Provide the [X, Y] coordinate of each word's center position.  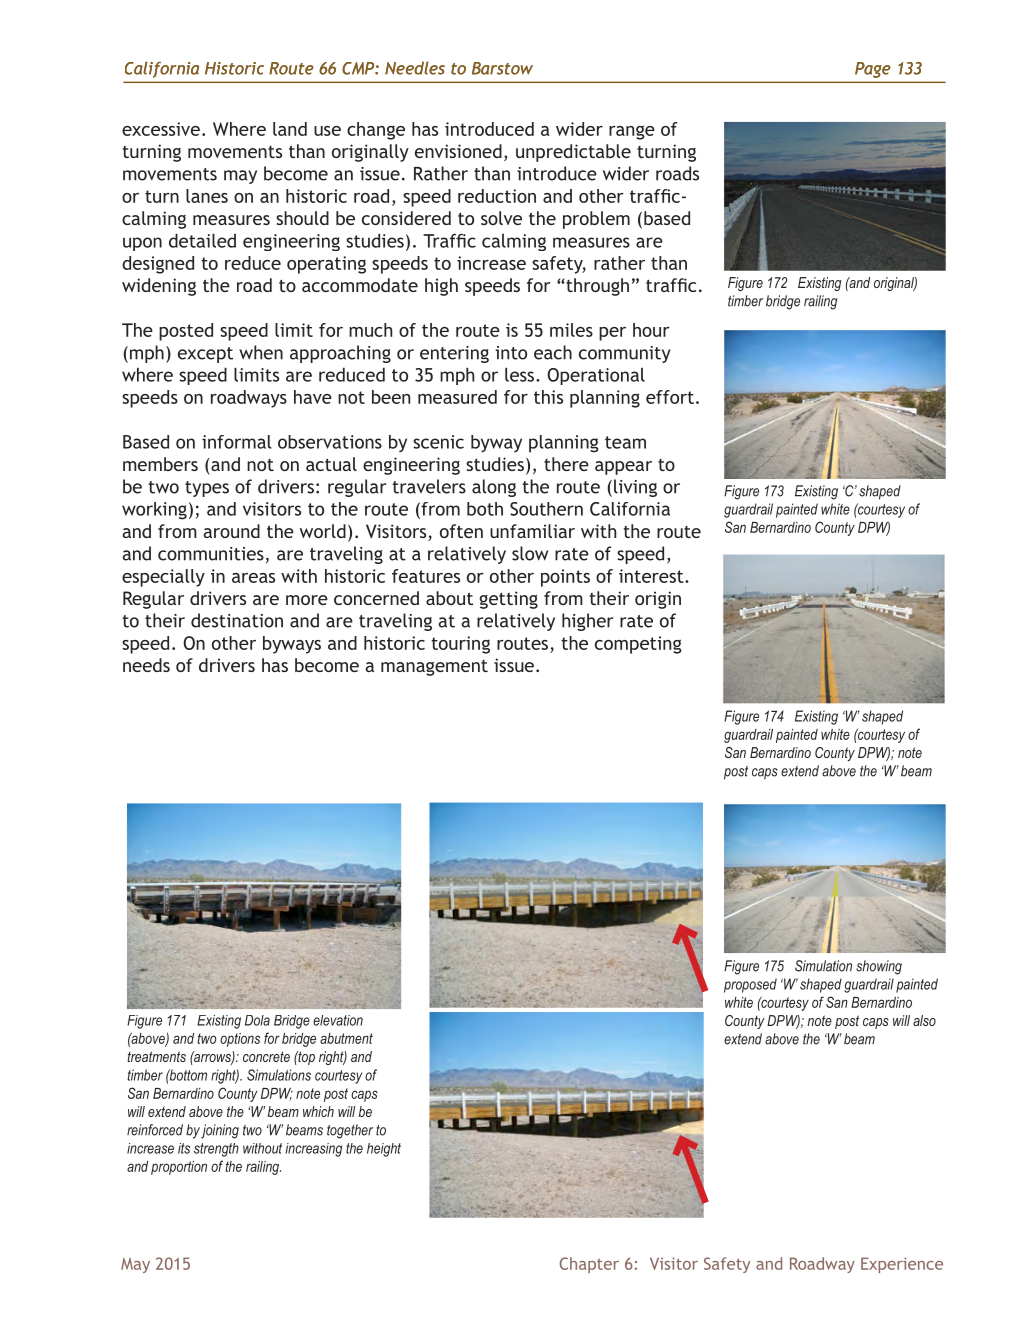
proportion [179, 1168]
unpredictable [573, 153]
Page [873, 70]
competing [638, 645]
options [240, 1040]
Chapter [589, 1265]
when [261, 352]
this [548, 397]
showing [879, 967]
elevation [338, 1020]
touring [460, 645]
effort [670, 397]
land [290, 129]
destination [237, 620]
